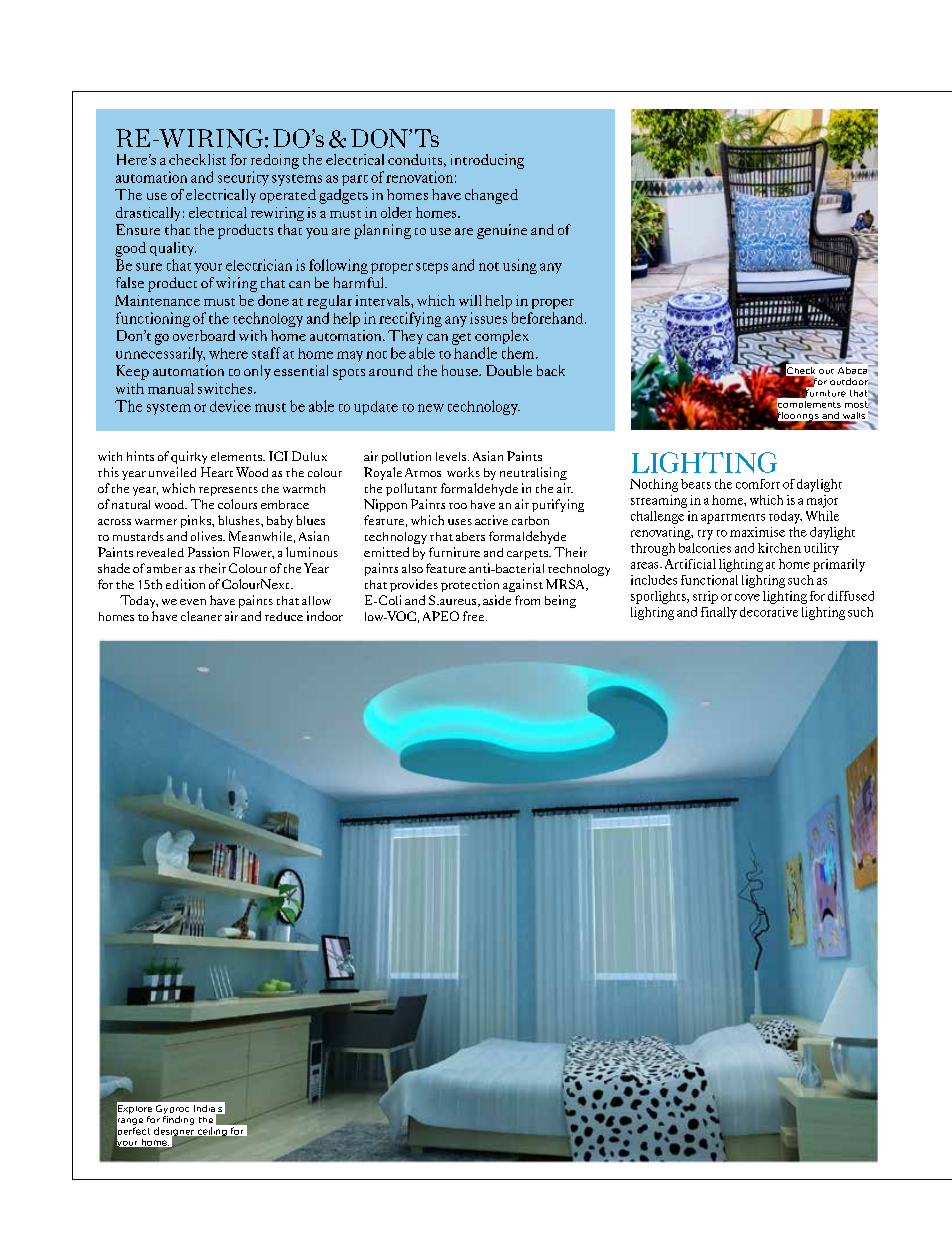 Image resolution: width=952 pixels, height=1257 pixels. I want to click on cleaner, so click(201, 616).
